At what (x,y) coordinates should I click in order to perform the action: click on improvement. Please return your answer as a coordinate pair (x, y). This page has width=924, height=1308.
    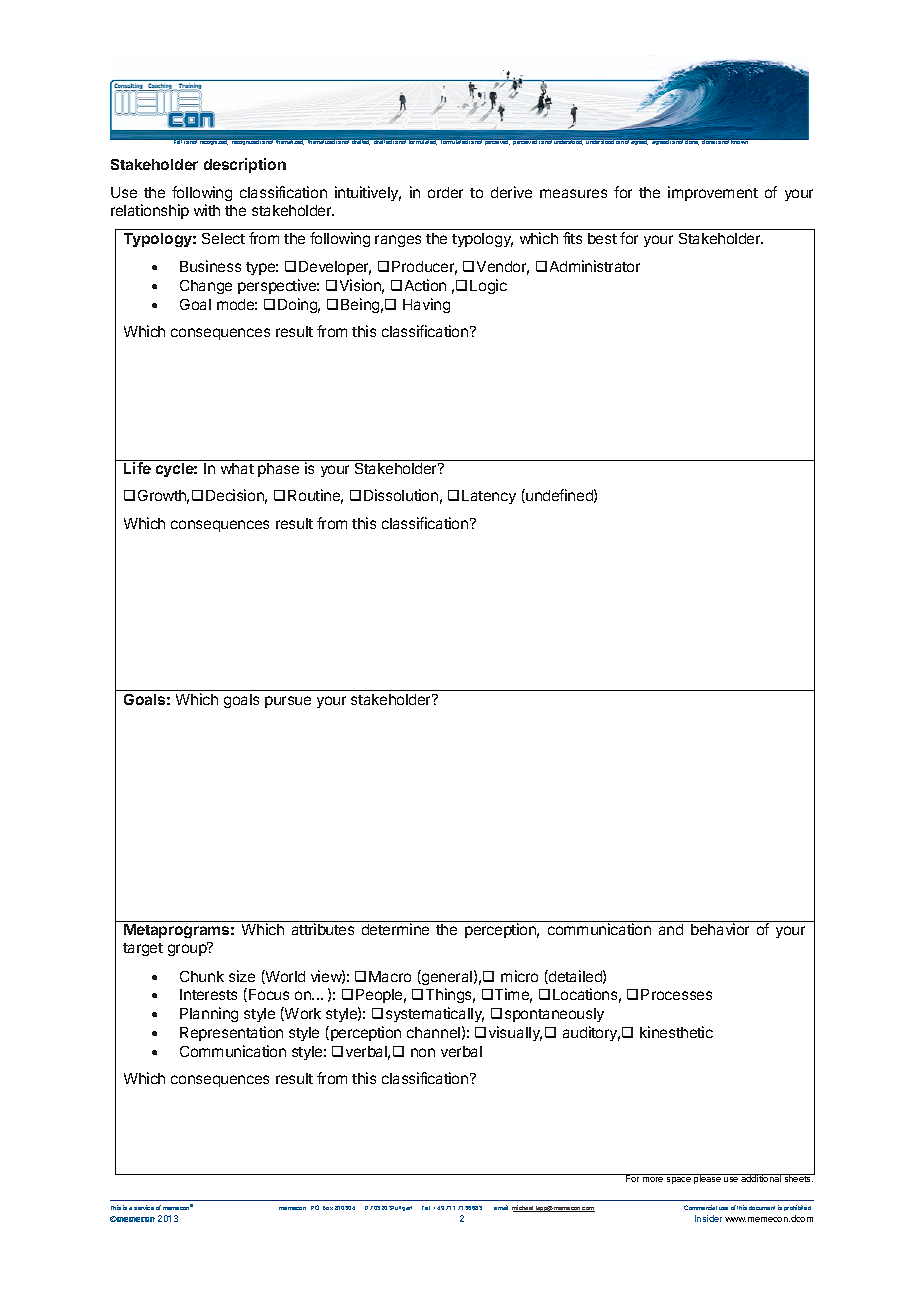
    Looking at the image, I should click on (713, 193).
